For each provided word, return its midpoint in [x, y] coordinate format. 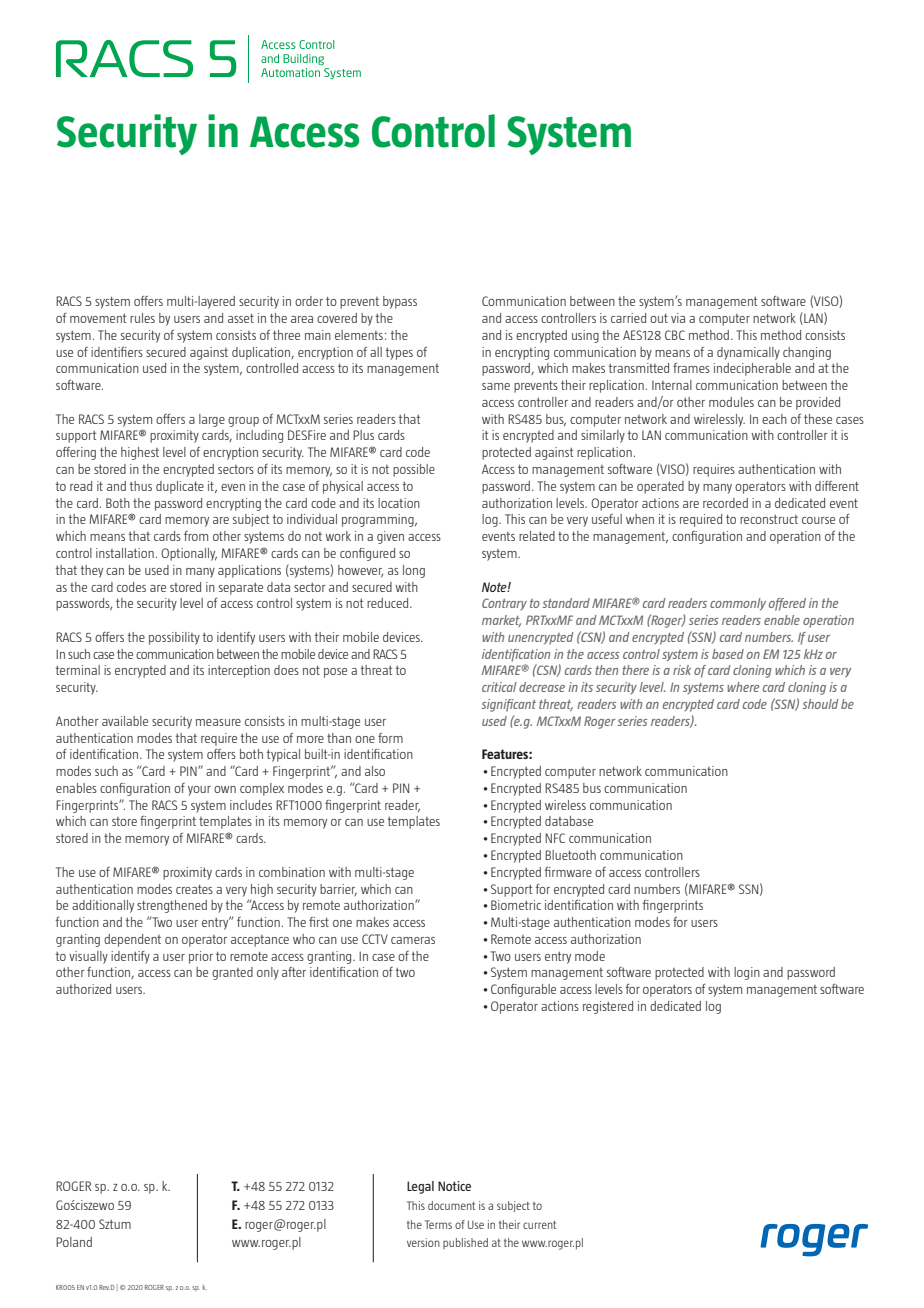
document [451, 1205]
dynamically [748, 353]
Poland [74, 1242]
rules [142, 318]
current [539, 1225]
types [399, 353]
